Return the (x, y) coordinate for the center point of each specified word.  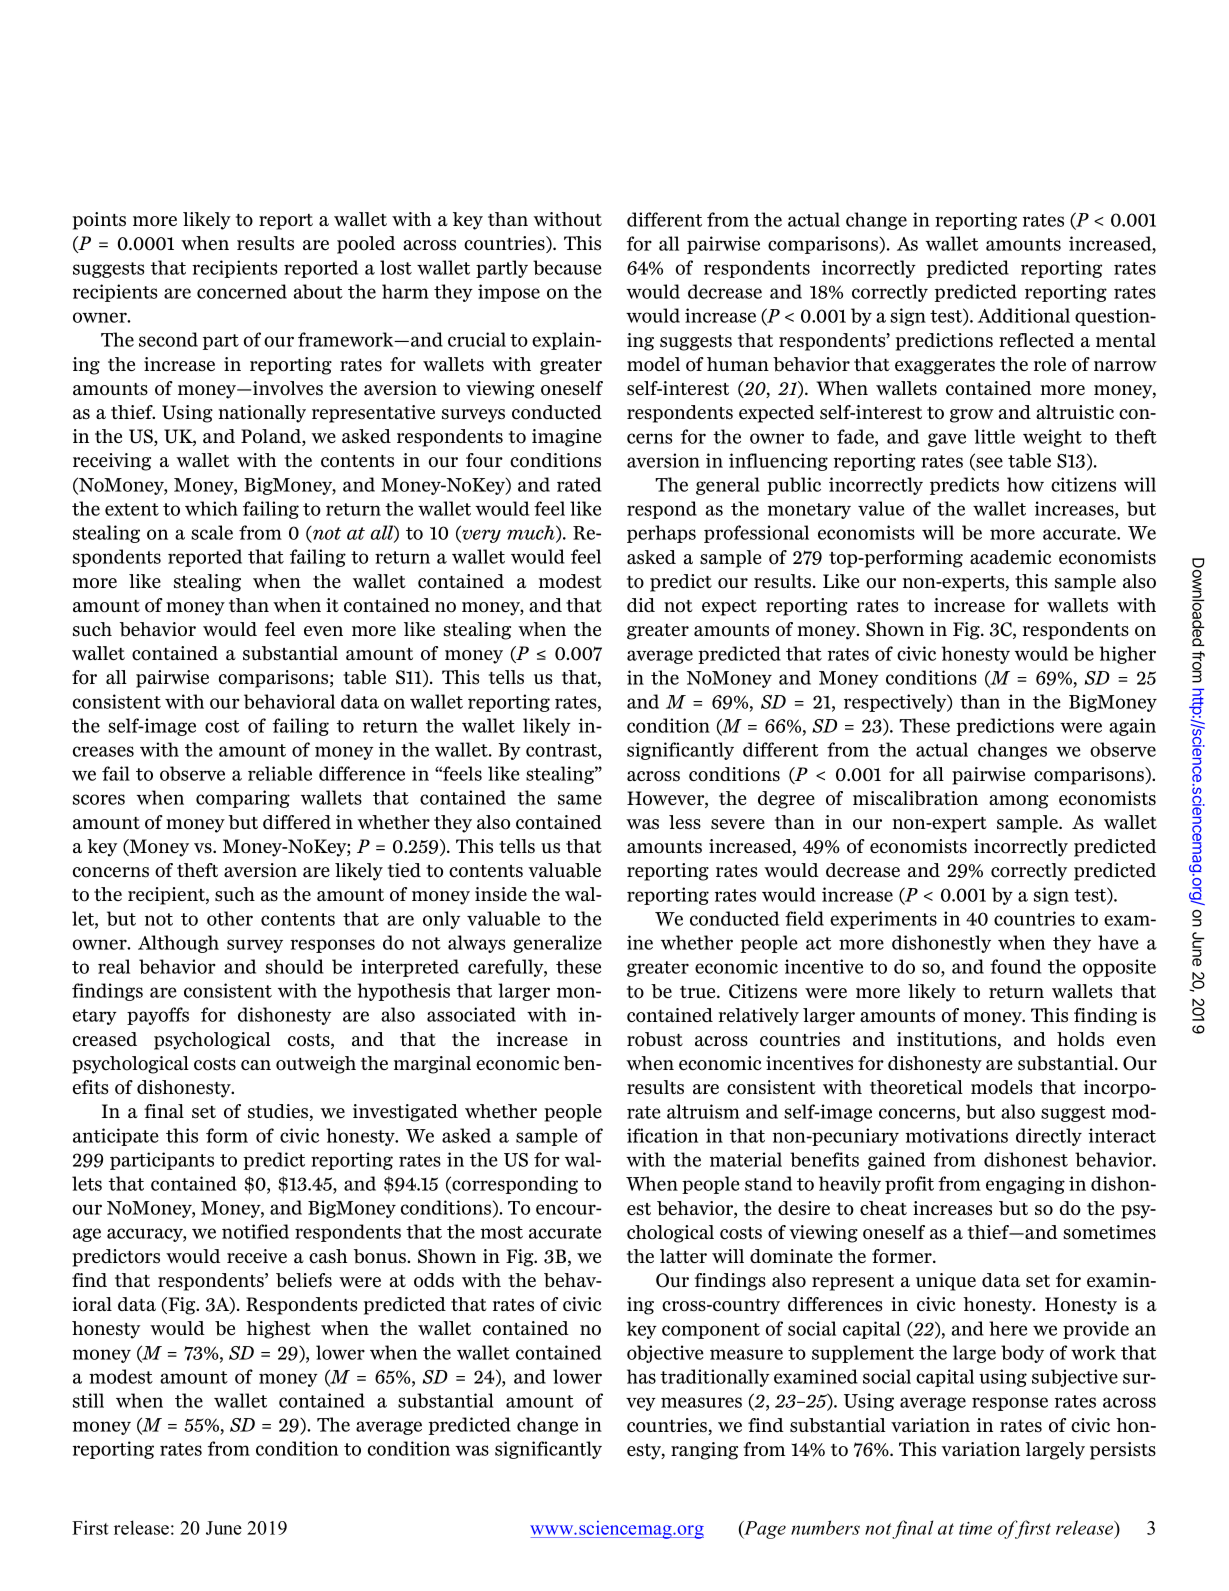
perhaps (661, 534)
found (1015, 966)
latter (683, 1256)
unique (946, 1282)
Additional (1023, 315)
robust (655, 1039)
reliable (280, 773)
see (988, 463)
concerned (242, 291)
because (567, 267)
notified (255, 1231)
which (211, 508)
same (580, 799)
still (88, 1400)
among (1019, 802)
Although (178, 944)
